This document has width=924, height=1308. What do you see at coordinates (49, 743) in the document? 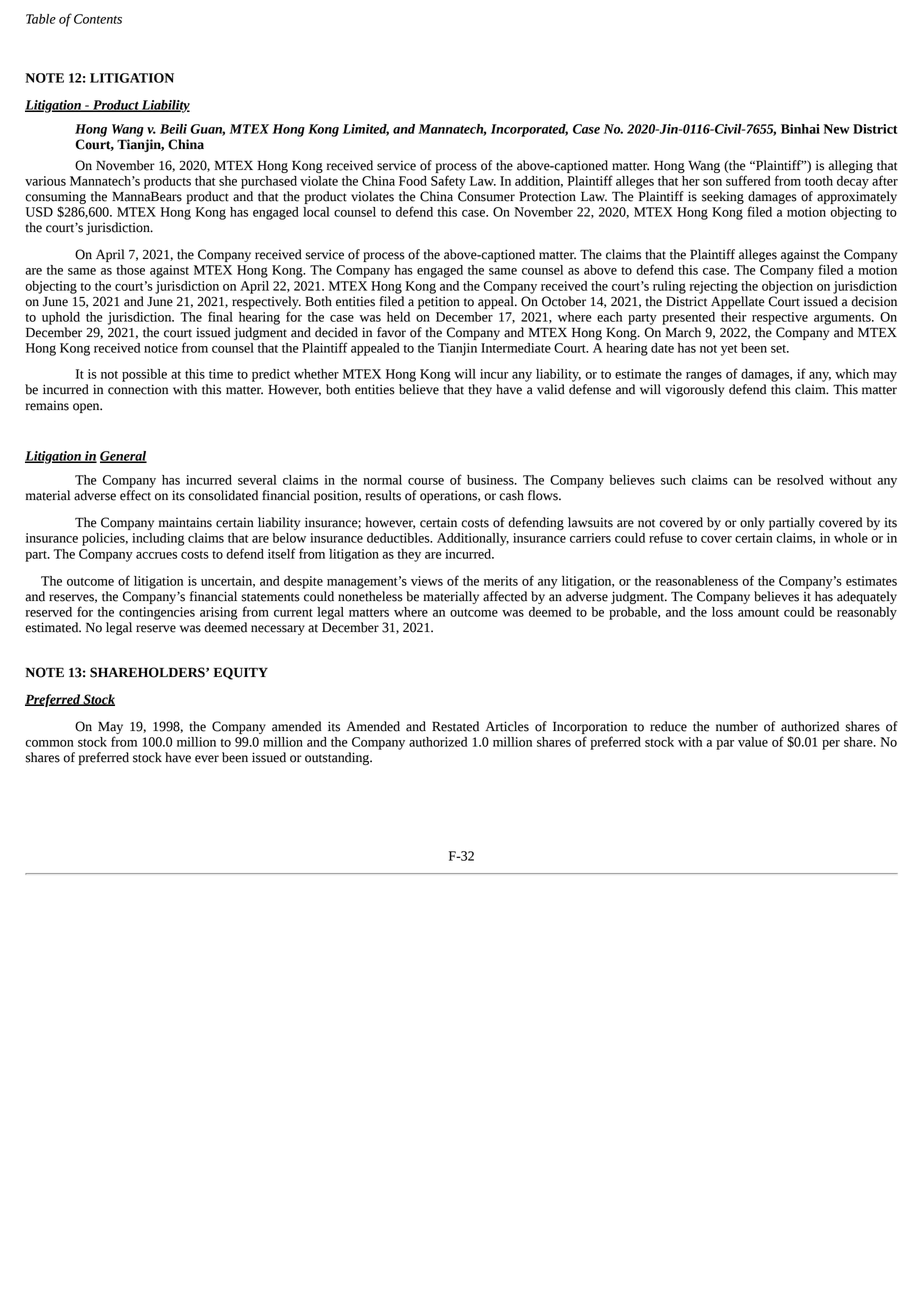
I see `common` at bounding box center [49, 743].
